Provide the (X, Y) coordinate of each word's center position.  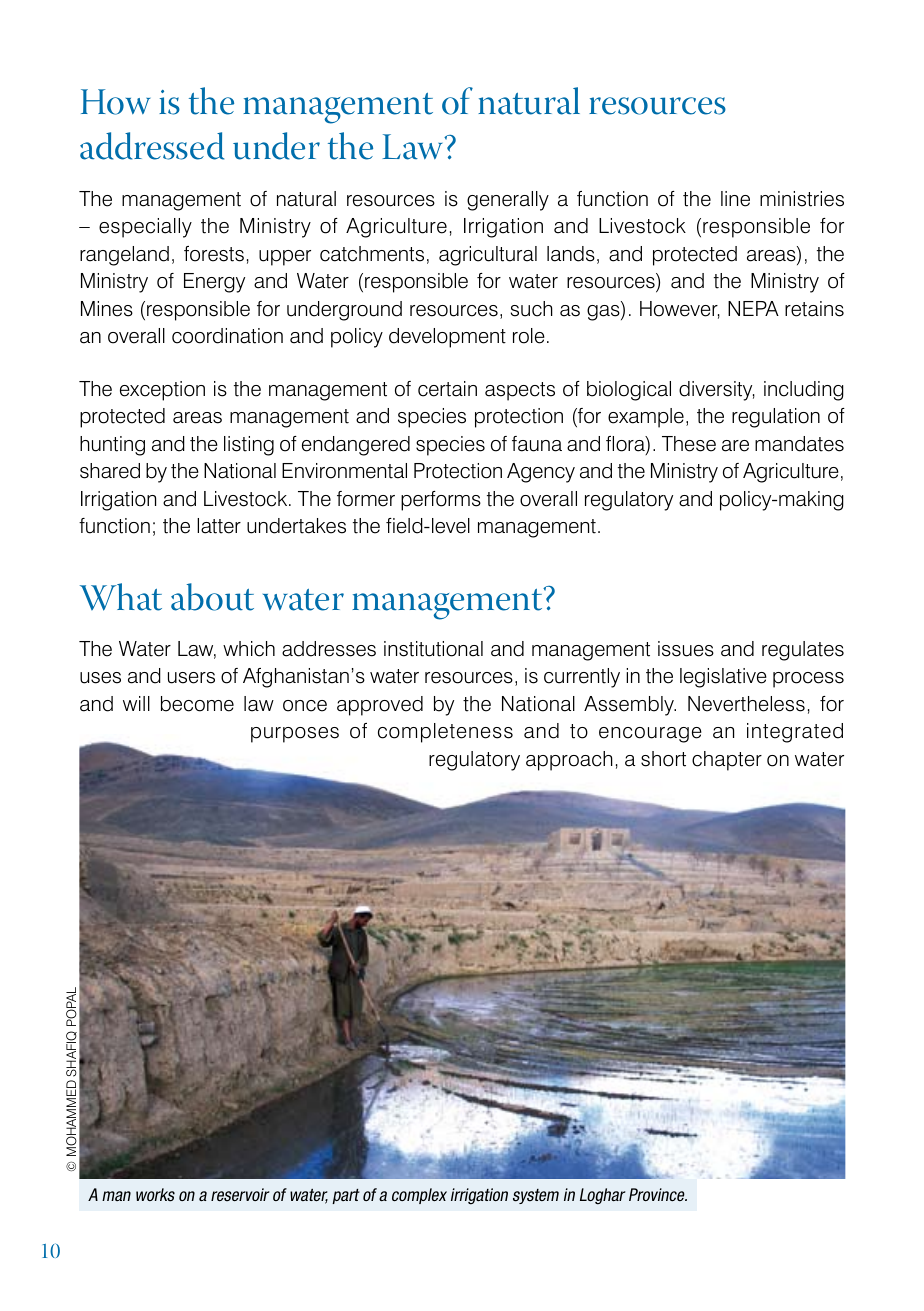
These (689, 444)
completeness (445, 733)
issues (686, 649)
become (197, 704)
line (735, 199)
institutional (433, 649)
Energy (214, 283)
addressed (152, 146)
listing (249, 446)
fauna (537, 444)
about (212, 597)
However (680, 310)
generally (508, 201)
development (447, 338)
